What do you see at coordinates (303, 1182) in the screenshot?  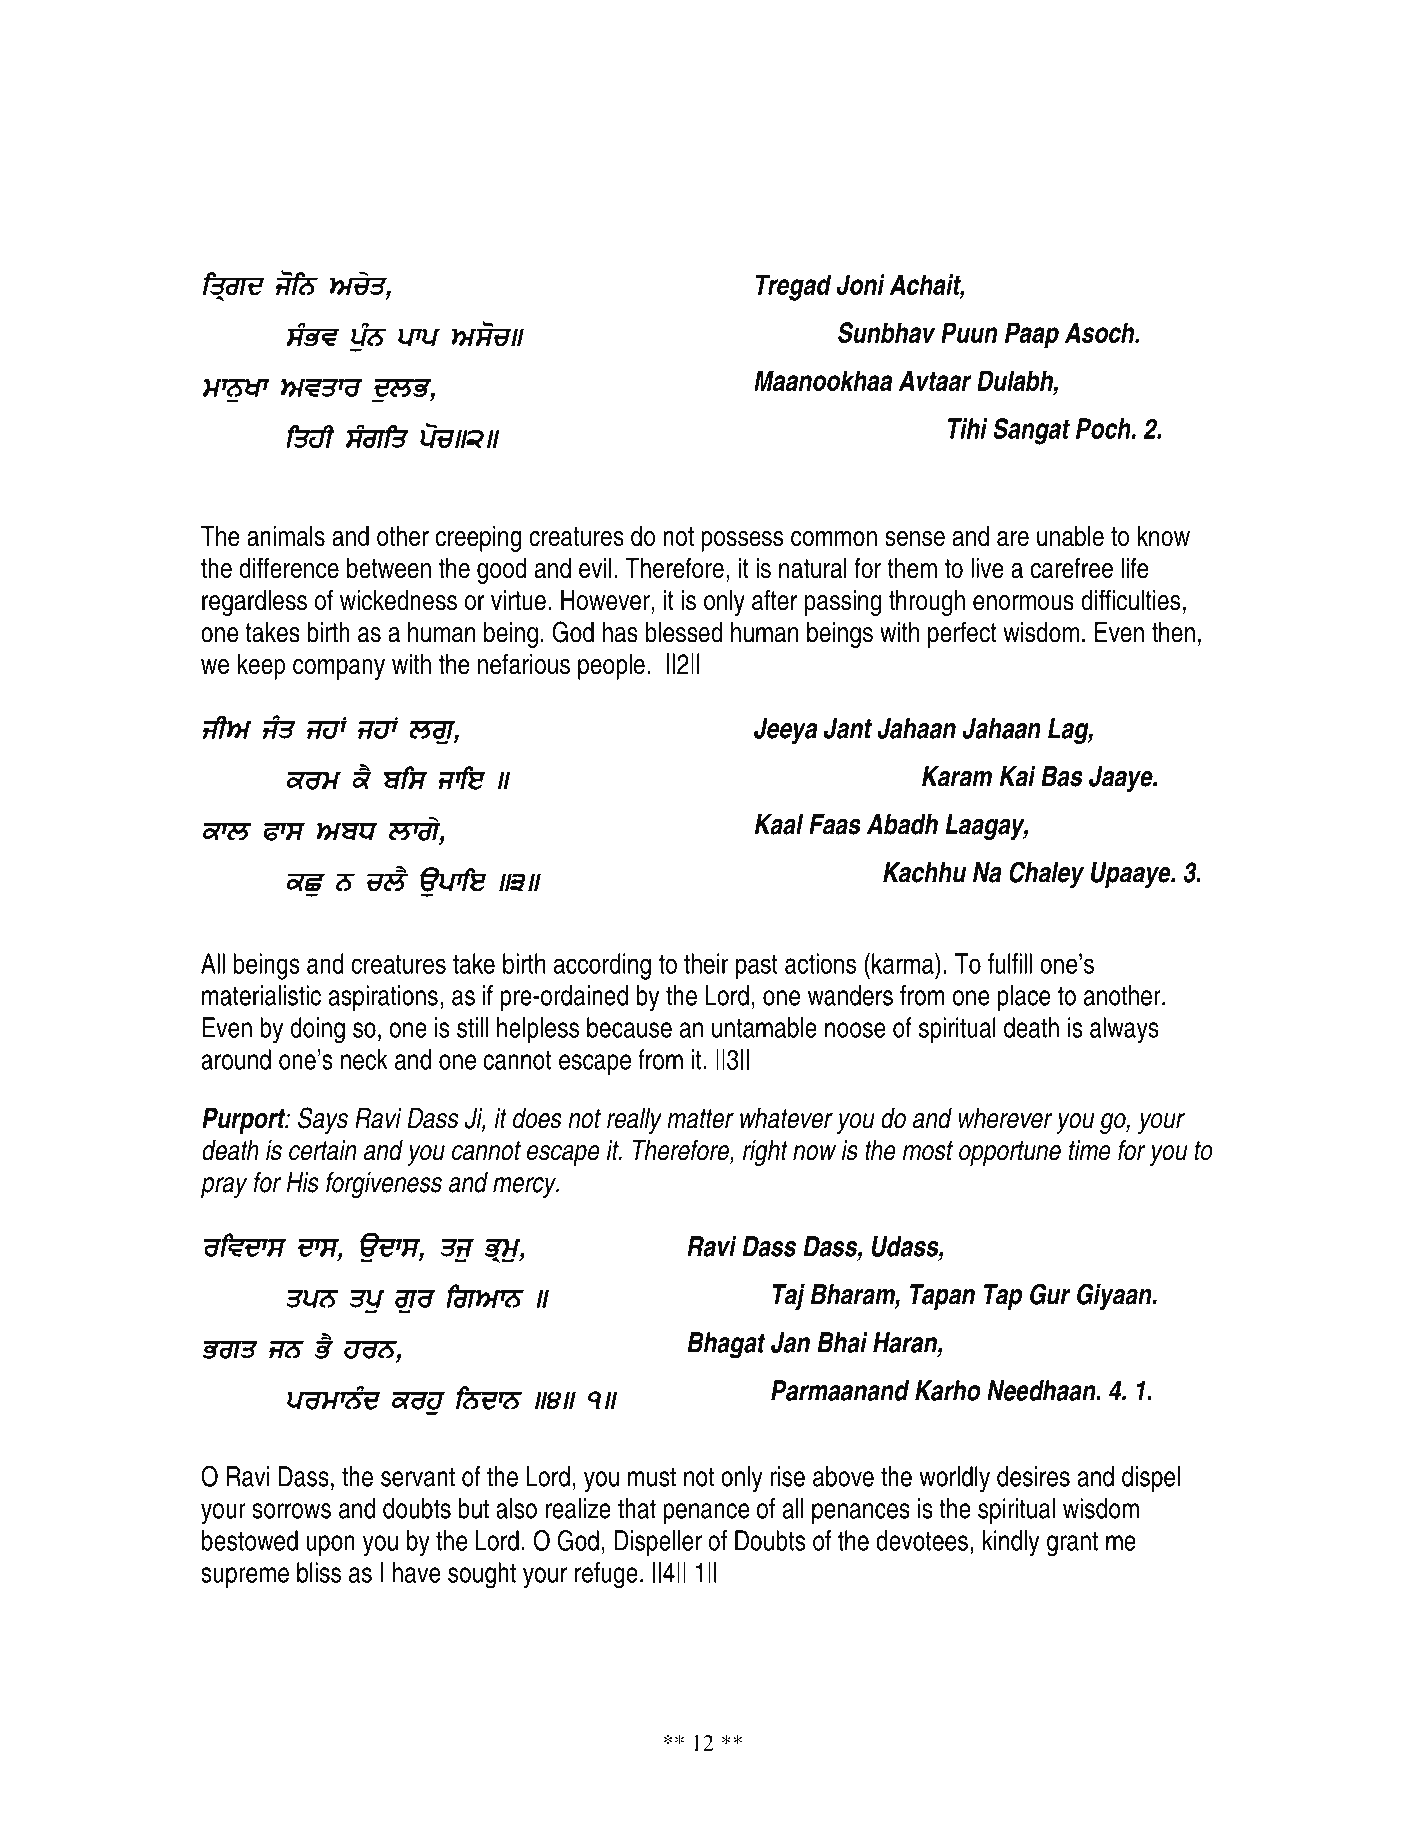 I see `His` at bounding box center [303, 1182].
